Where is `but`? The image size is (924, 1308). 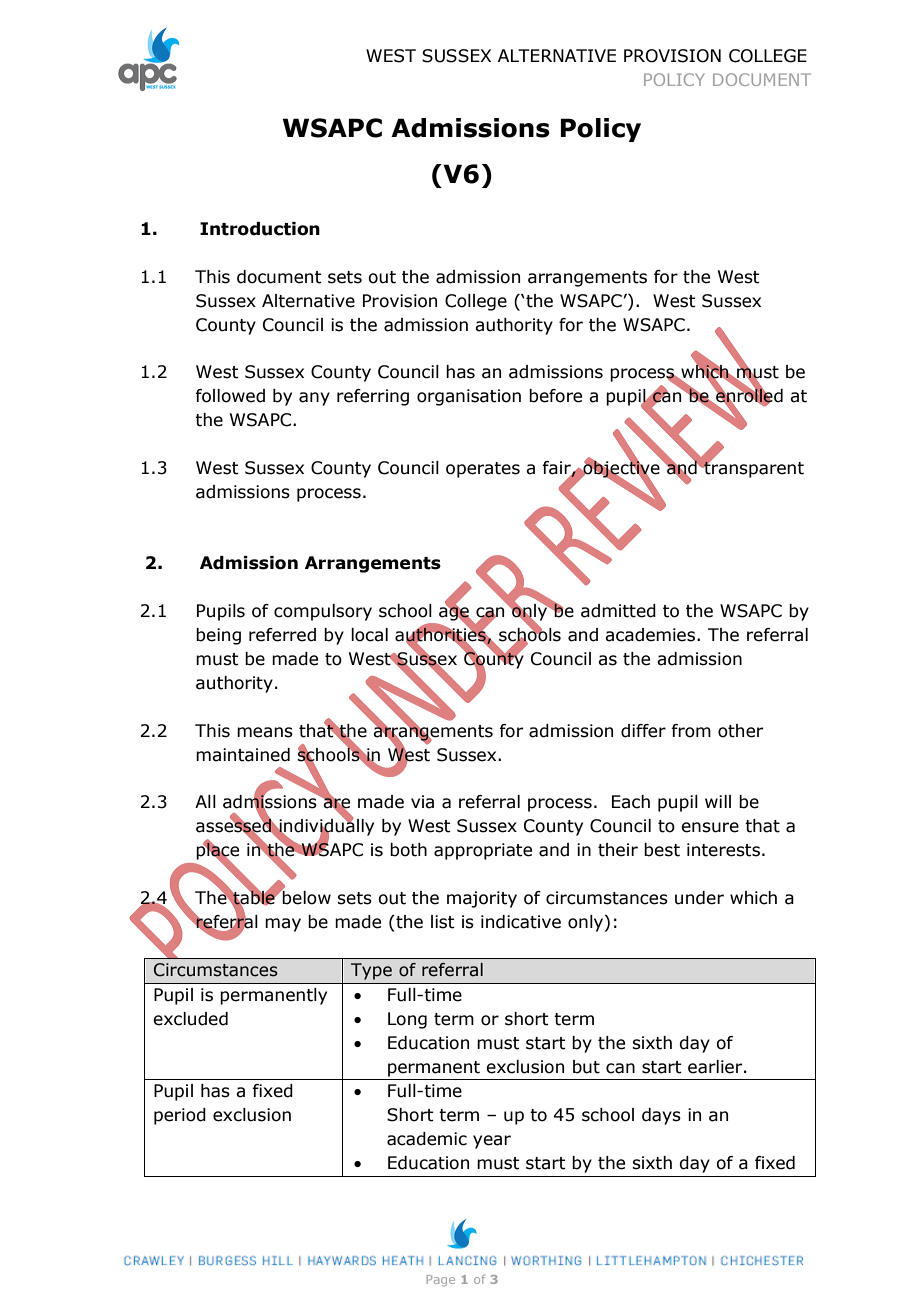
but is located at coordinates (586, 1067).
